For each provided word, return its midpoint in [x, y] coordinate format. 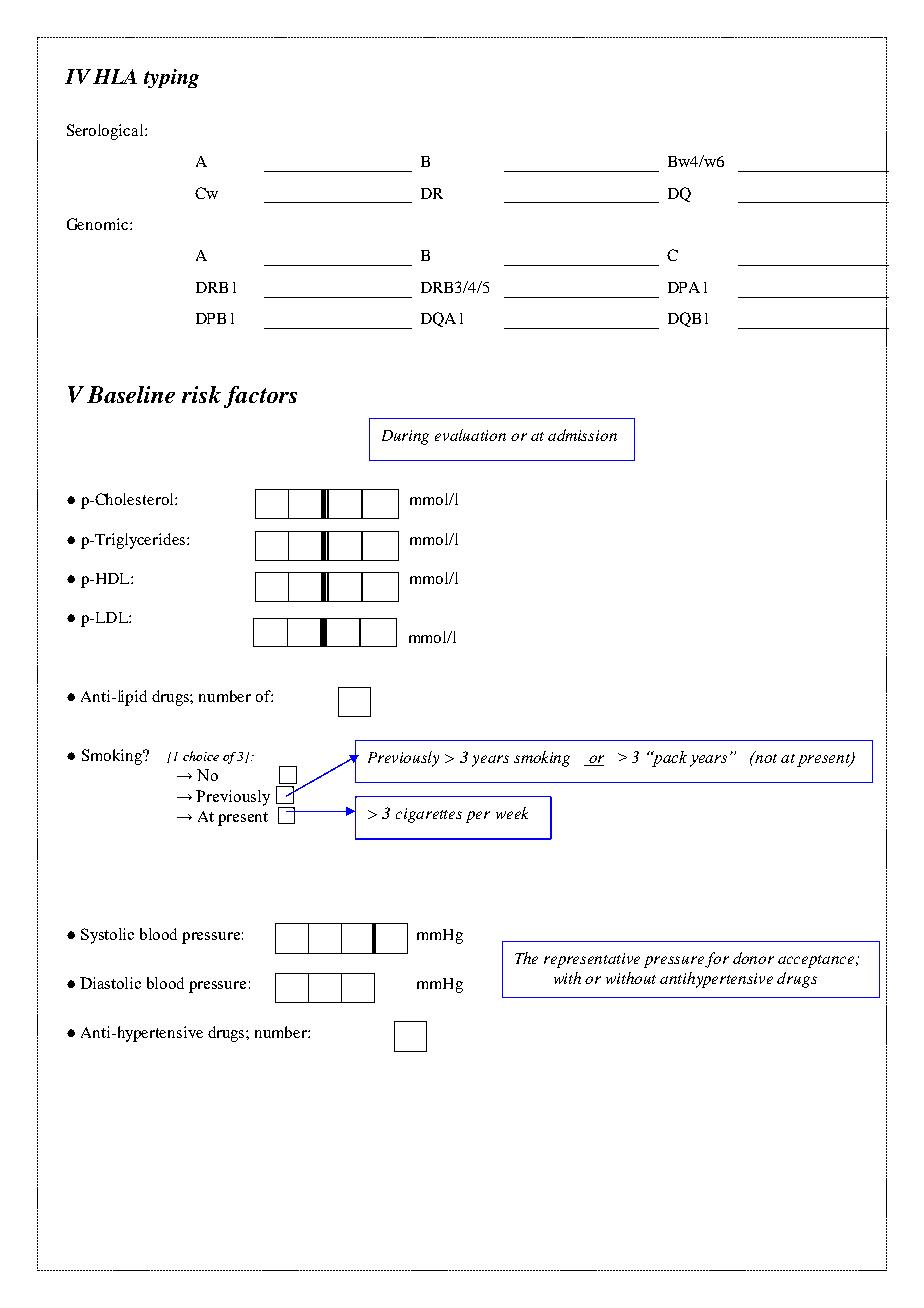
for [717, 960]
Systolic [107, 936]
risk [201, 394]
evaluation [470, 435]
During [405, 437]
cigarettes [429, 815]
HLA [115, 76]
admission [582, 435]
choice [201, 756]
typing [171, 78]
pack [669, 759]
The [526, 958]
